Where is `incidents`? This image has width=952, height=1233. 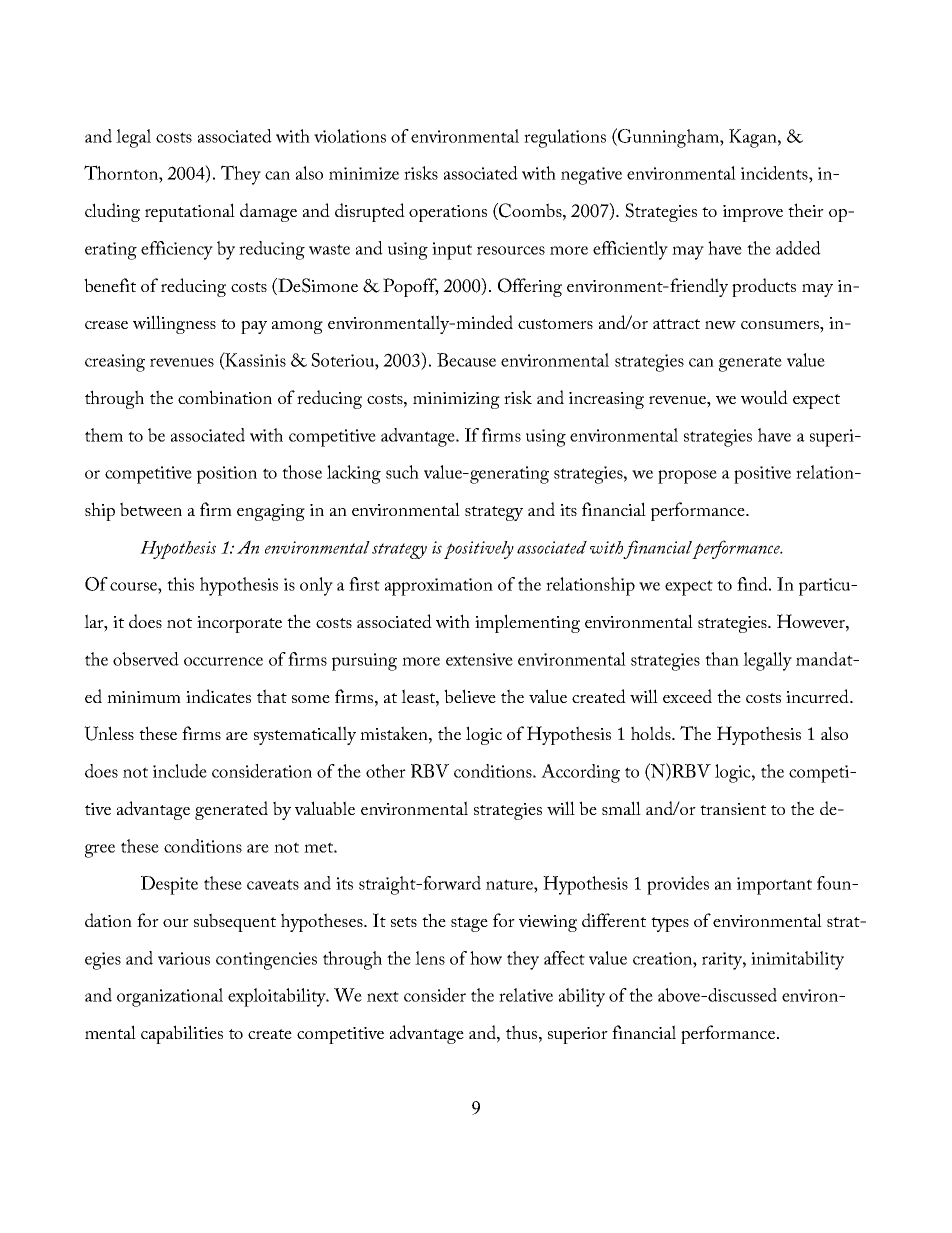 incidents is located at coordinates (775, 173).
